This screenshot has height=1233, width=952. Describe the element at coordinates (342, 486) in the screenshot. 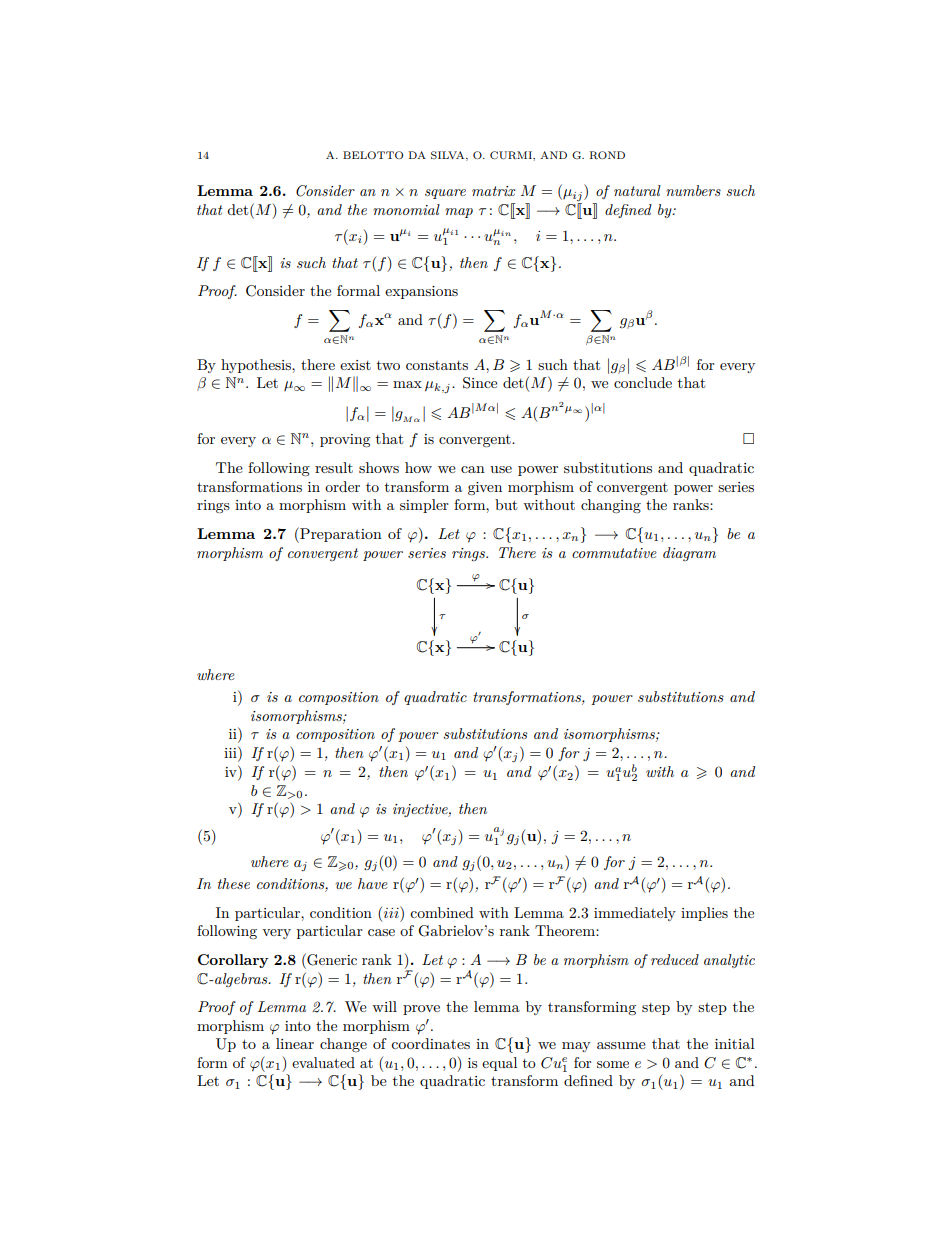

I see `order` at that location.
